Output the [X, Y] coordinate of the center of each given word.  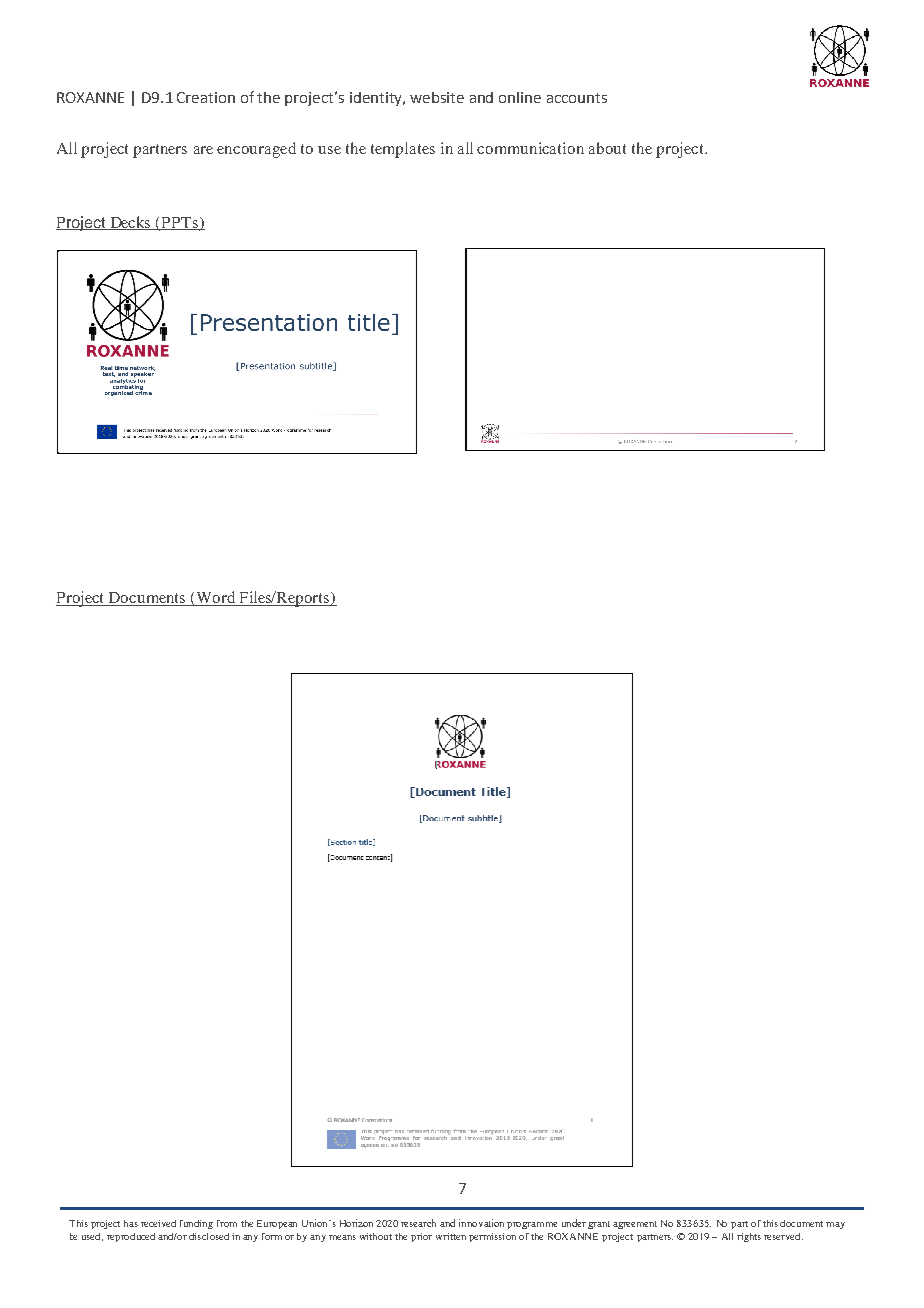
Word [215, 598]
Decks [131, 223]
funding [196, 1224]
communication [530, 148]
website [437, 97]
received [158, 1223]
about [607, 148]
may [835, 1225]
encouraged [256, 150]
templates [403, 150]
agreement [635, 1225]
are [203, 150]
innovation [481, 1223]
